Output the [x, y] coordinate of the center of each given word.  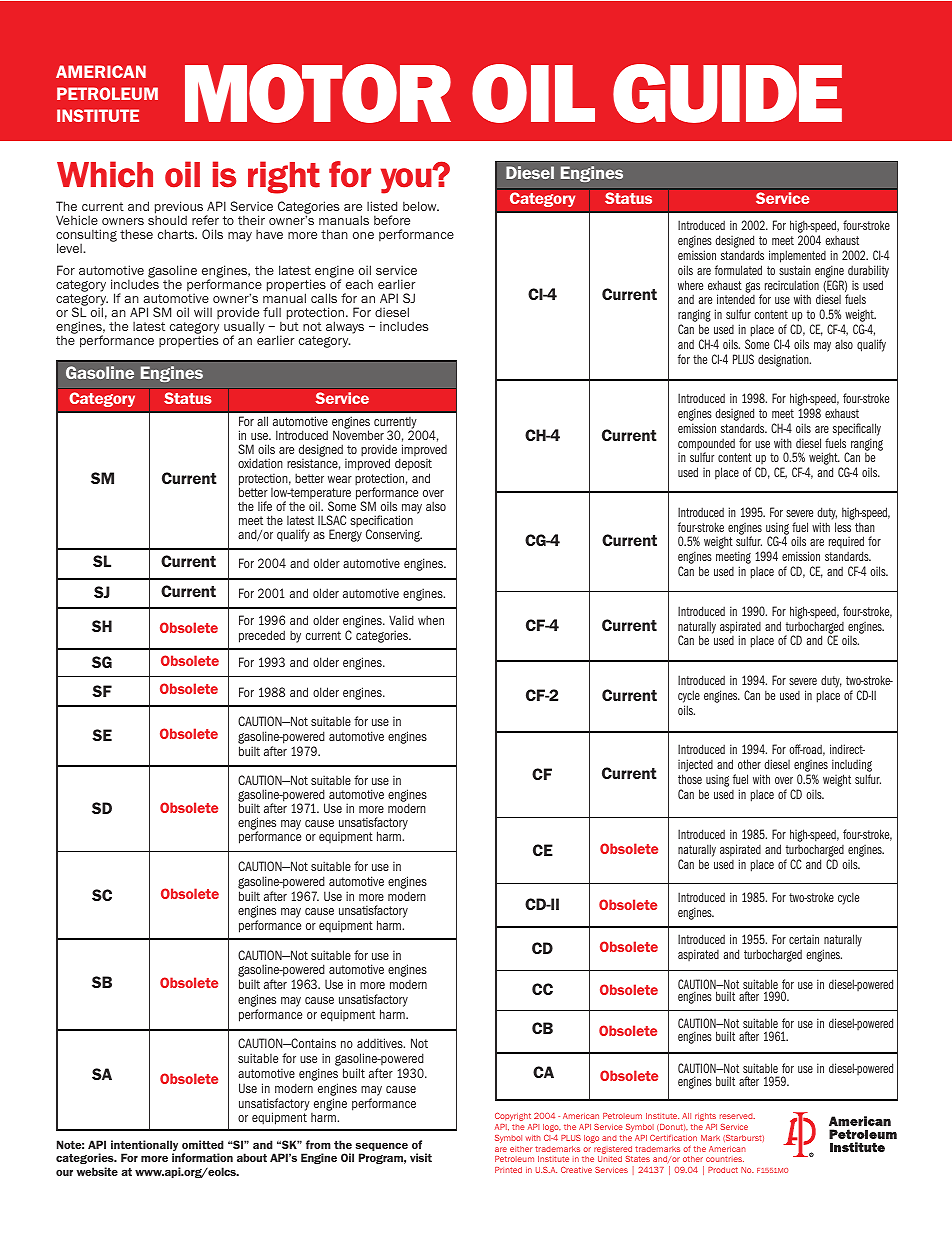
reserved [737, 1116]
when [431, 620]
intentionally [144, 1147]
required [846, 544]
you [407, 180]
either [521, 1149]
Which [105, 174]
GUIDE [727, 93]
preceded [262, 636]
